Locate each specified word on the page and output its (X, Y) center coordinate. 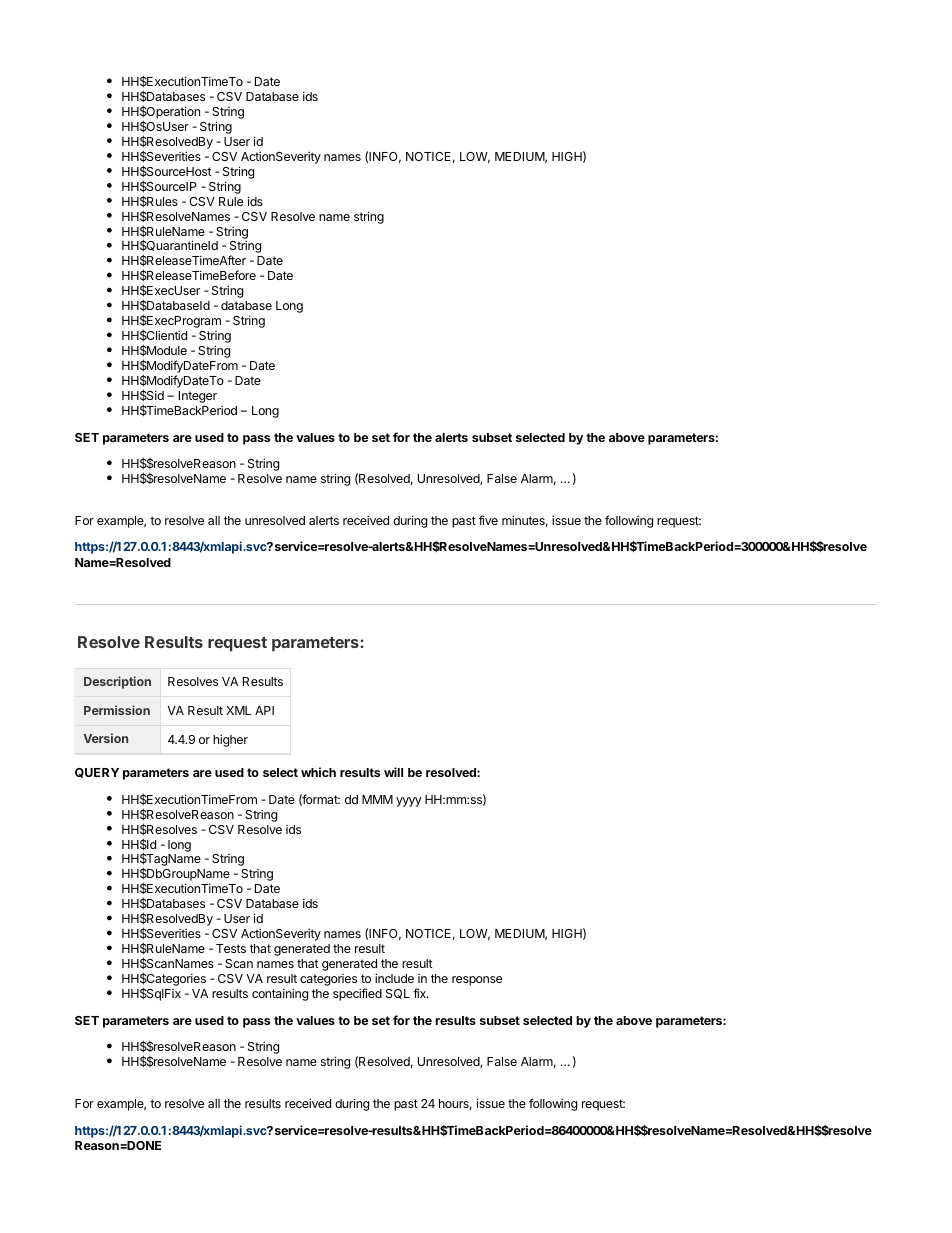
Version (105, 738)
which (318, 772)
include (394, 978)
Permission (117, 710)
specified (357, 994)
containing (280, 994)
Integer (198, 397)
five (488, 520)
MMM (377, 799)
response (477, 981)
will (393, 772)
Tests (231, 948)
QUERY (97, 773)
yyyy (409, 802)
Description (117, 682)
